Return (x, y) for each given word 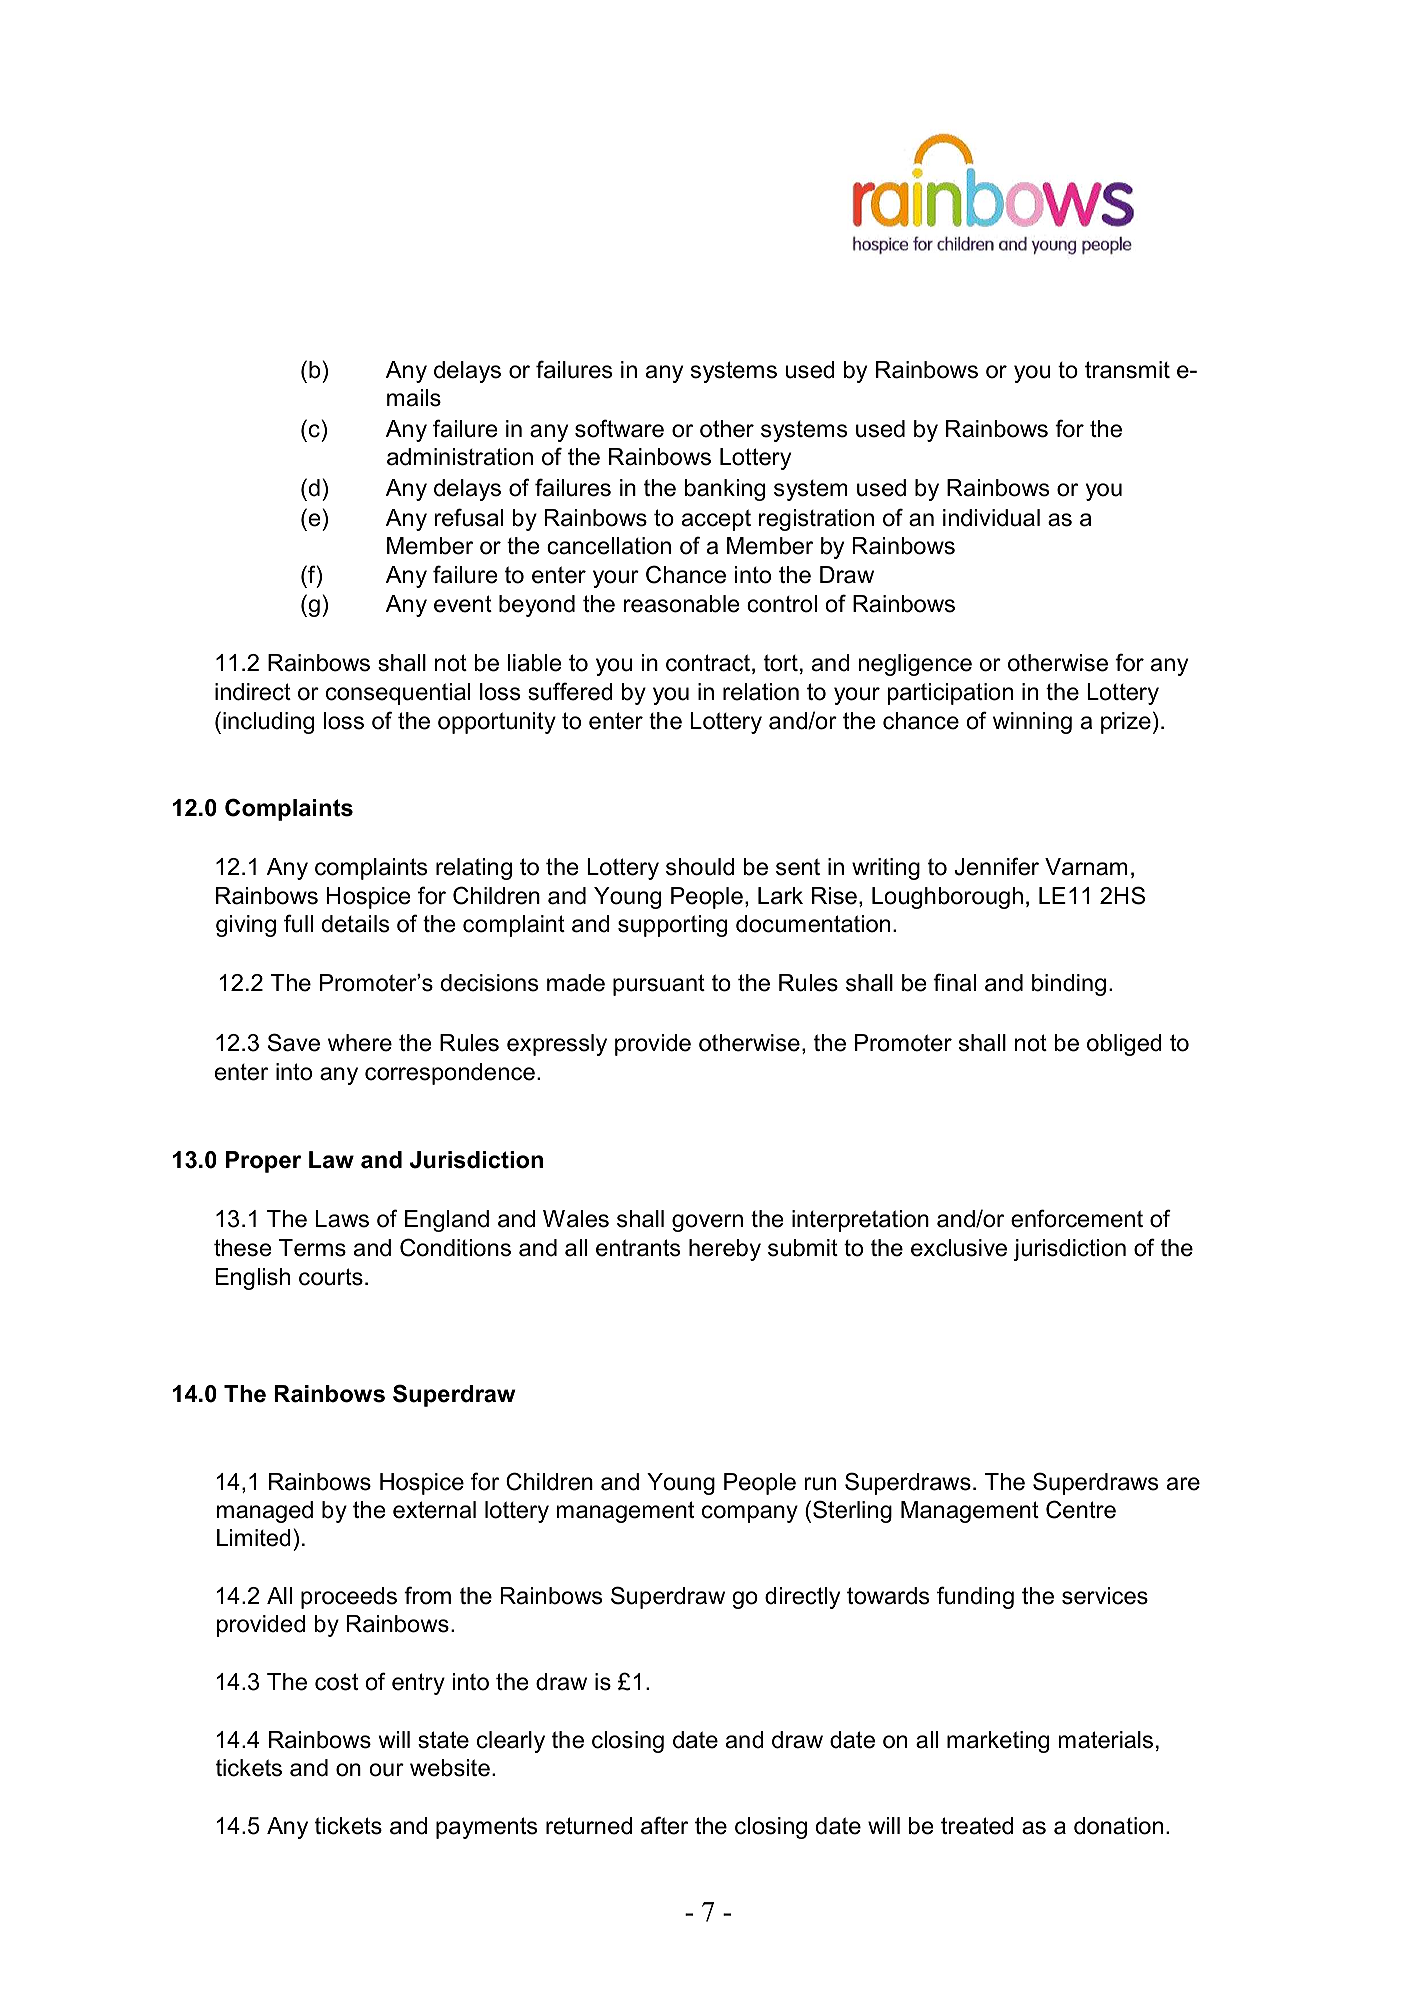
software (619, 428)
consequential (398, 694)
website (450, 1768)
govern (707, 1223)
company (750, 1514)
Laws (342, 1219)
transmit (1127, 370)
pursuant (659, 985)
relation (761, 692)
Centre (1081, 1509)
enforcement (1077, 1218)
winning (1032, 723)
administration (460, 457)
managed (265, 1512)
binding (1069, 985)
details (355, 924)
